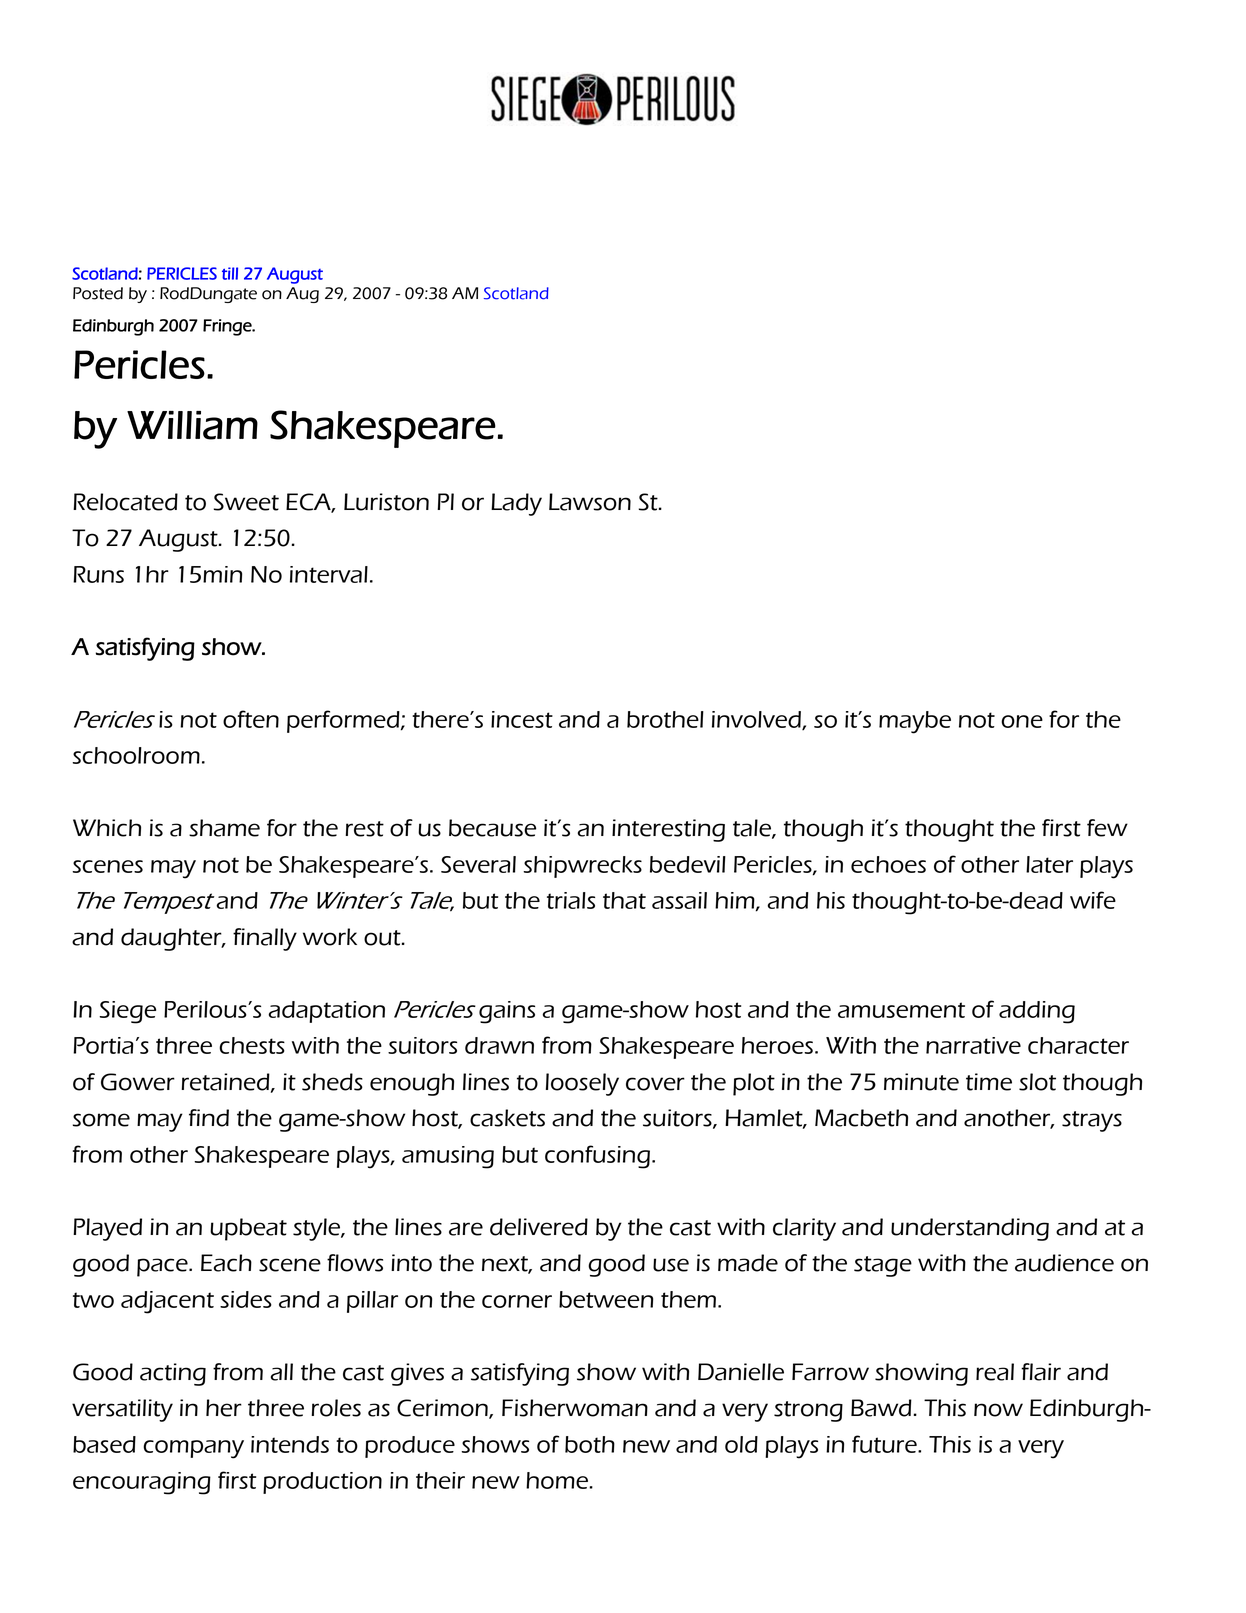 This screenshot has width=1246, height=1613. What do you see at coordinates (224, 828) in the screenshot?
I see `shame` at bounding box center [224, 828].
